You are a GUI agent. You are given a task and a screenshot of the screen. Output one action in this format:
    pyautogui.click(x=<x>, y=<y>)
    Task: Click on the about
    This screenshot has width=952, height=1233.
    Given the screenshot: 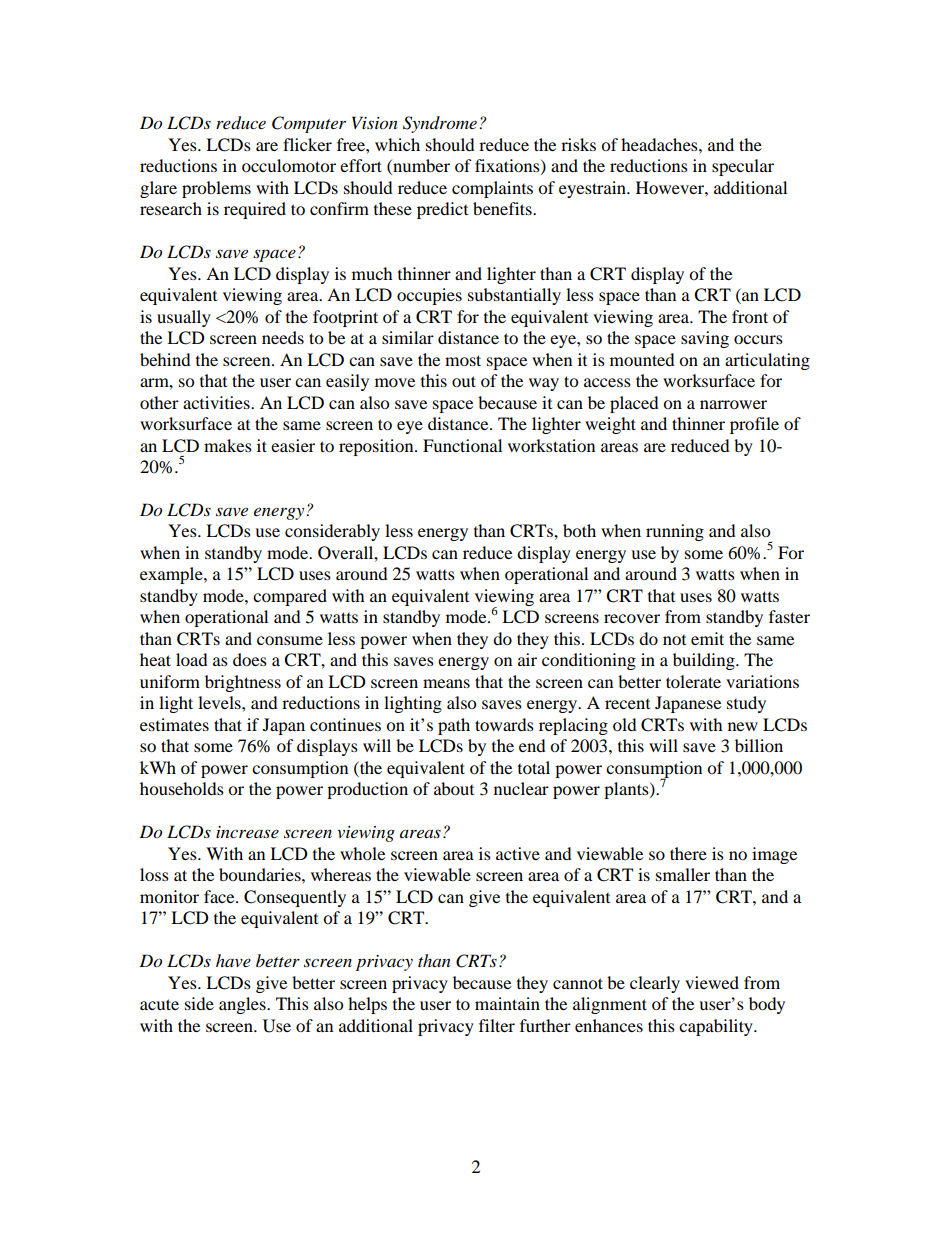 What is the action you would take?
    pyautogui.click(x=454, y=788)
